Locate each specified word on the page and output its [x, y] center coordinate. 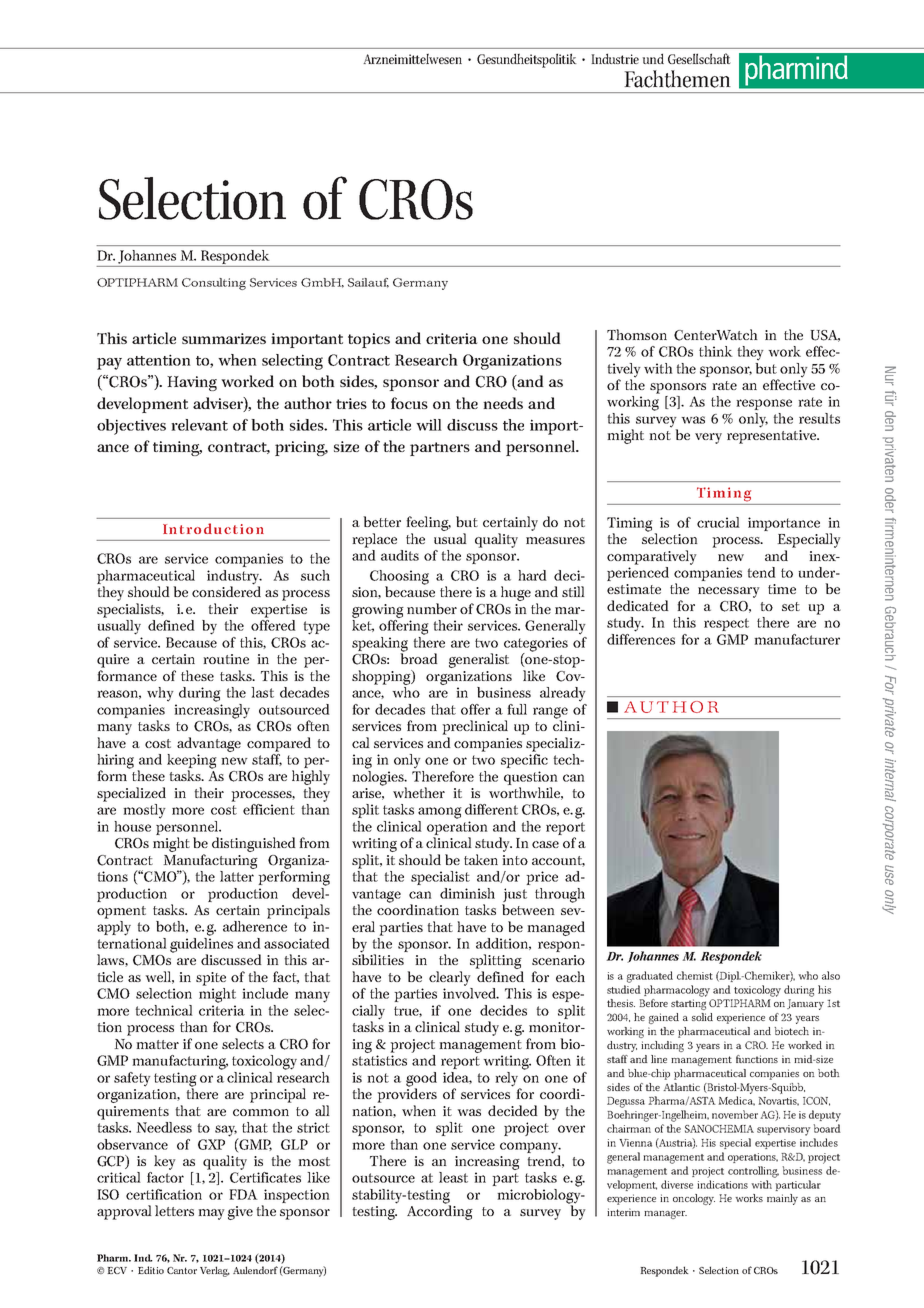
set [791, 606]
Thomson [637, 334]
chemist [695, 975]
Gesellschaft [699, 58]
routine [226, 659]
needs [503, 403]
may [211, 1214]
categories [536, 645]
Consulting [214, 284]
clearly [450, 978]
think [716, 351]
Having [192, 383]
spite [211, 979]
